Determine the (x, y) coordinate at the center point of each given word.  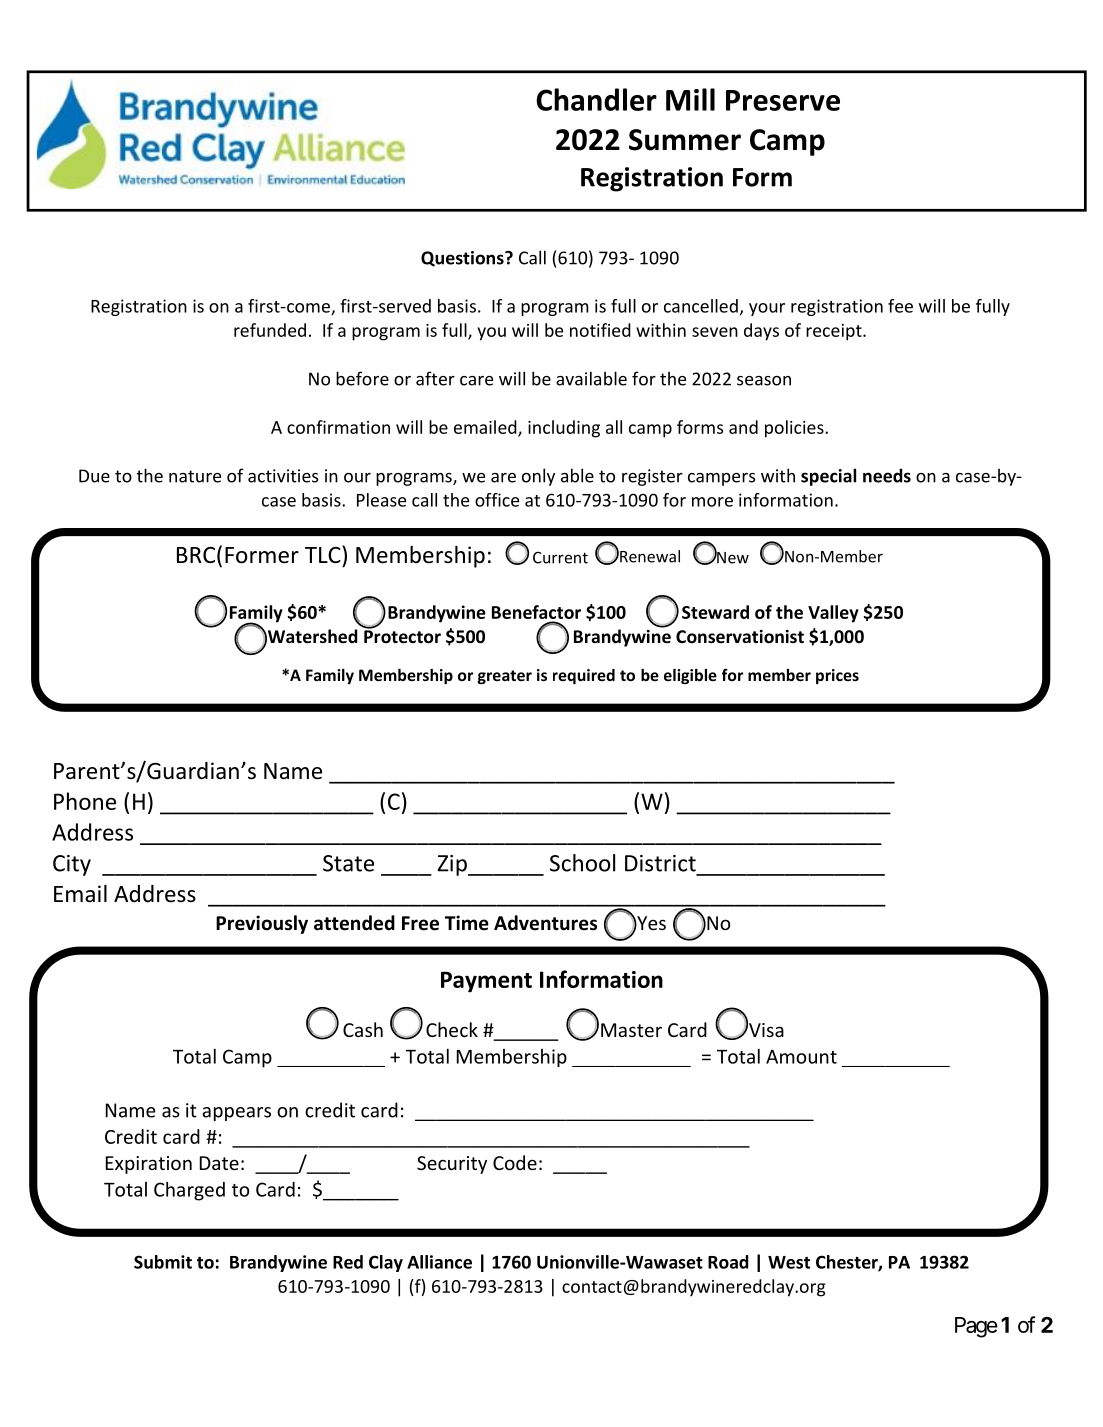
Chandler (596, 99)
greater (505, 677)
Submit (163, 1262)
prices (837, 676)
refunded (270, 330)
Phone (85, 801)
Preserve (783, 100)
